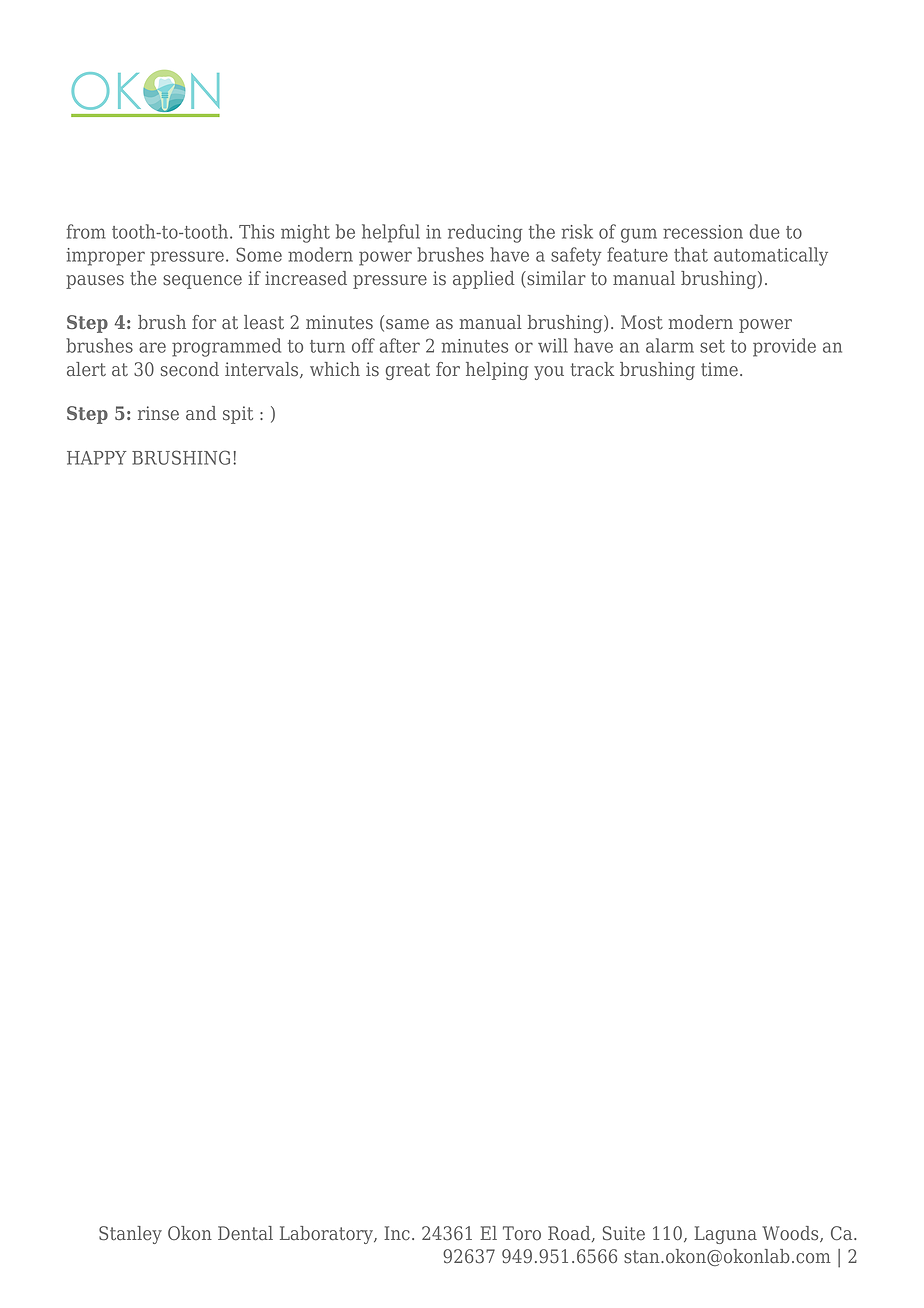  Describe the element at coordinates (245, 1233) in the screenshot. I see `Dental` at that location.
